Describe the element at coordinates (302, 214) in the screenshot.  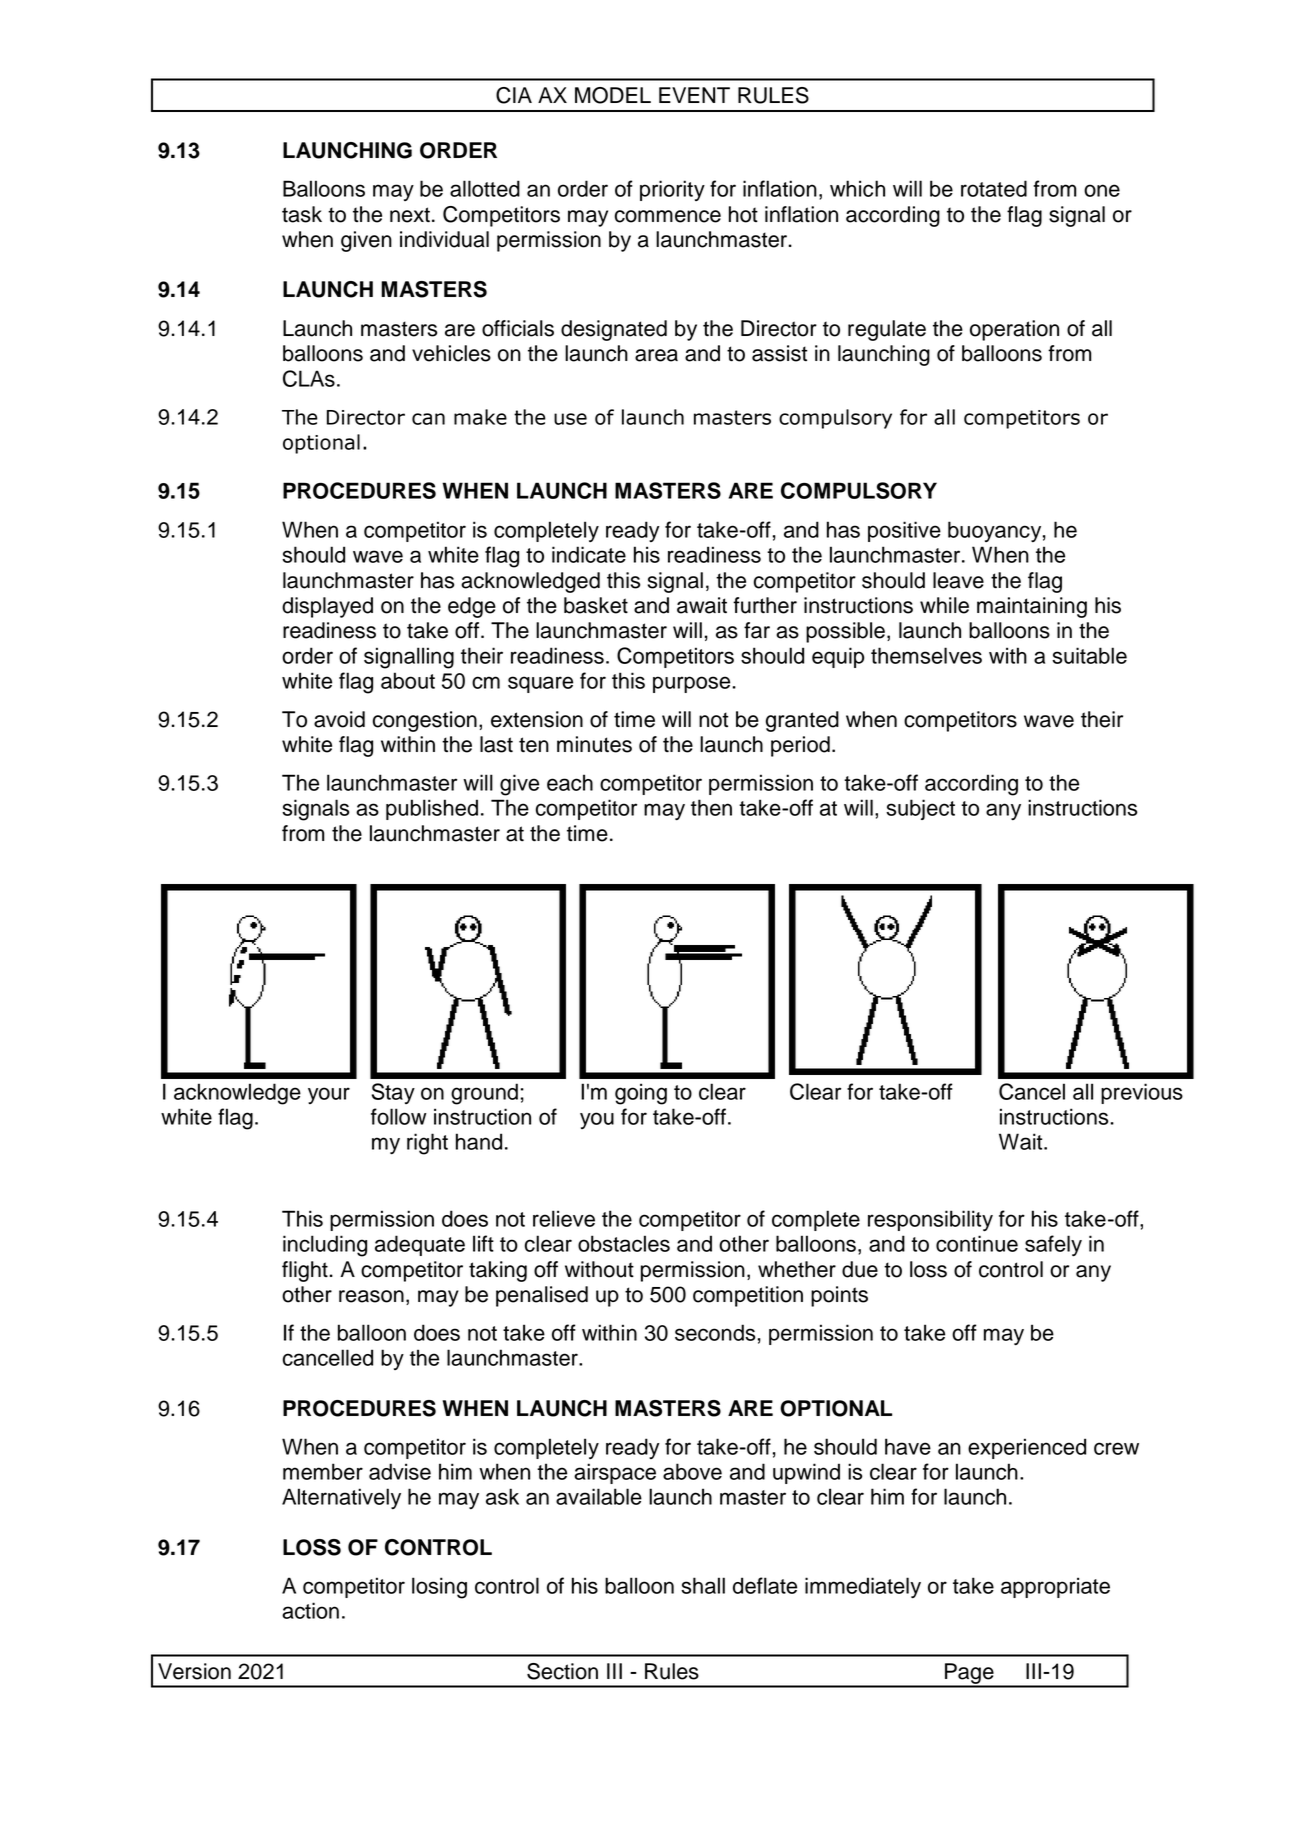
I see `task` at that location.
